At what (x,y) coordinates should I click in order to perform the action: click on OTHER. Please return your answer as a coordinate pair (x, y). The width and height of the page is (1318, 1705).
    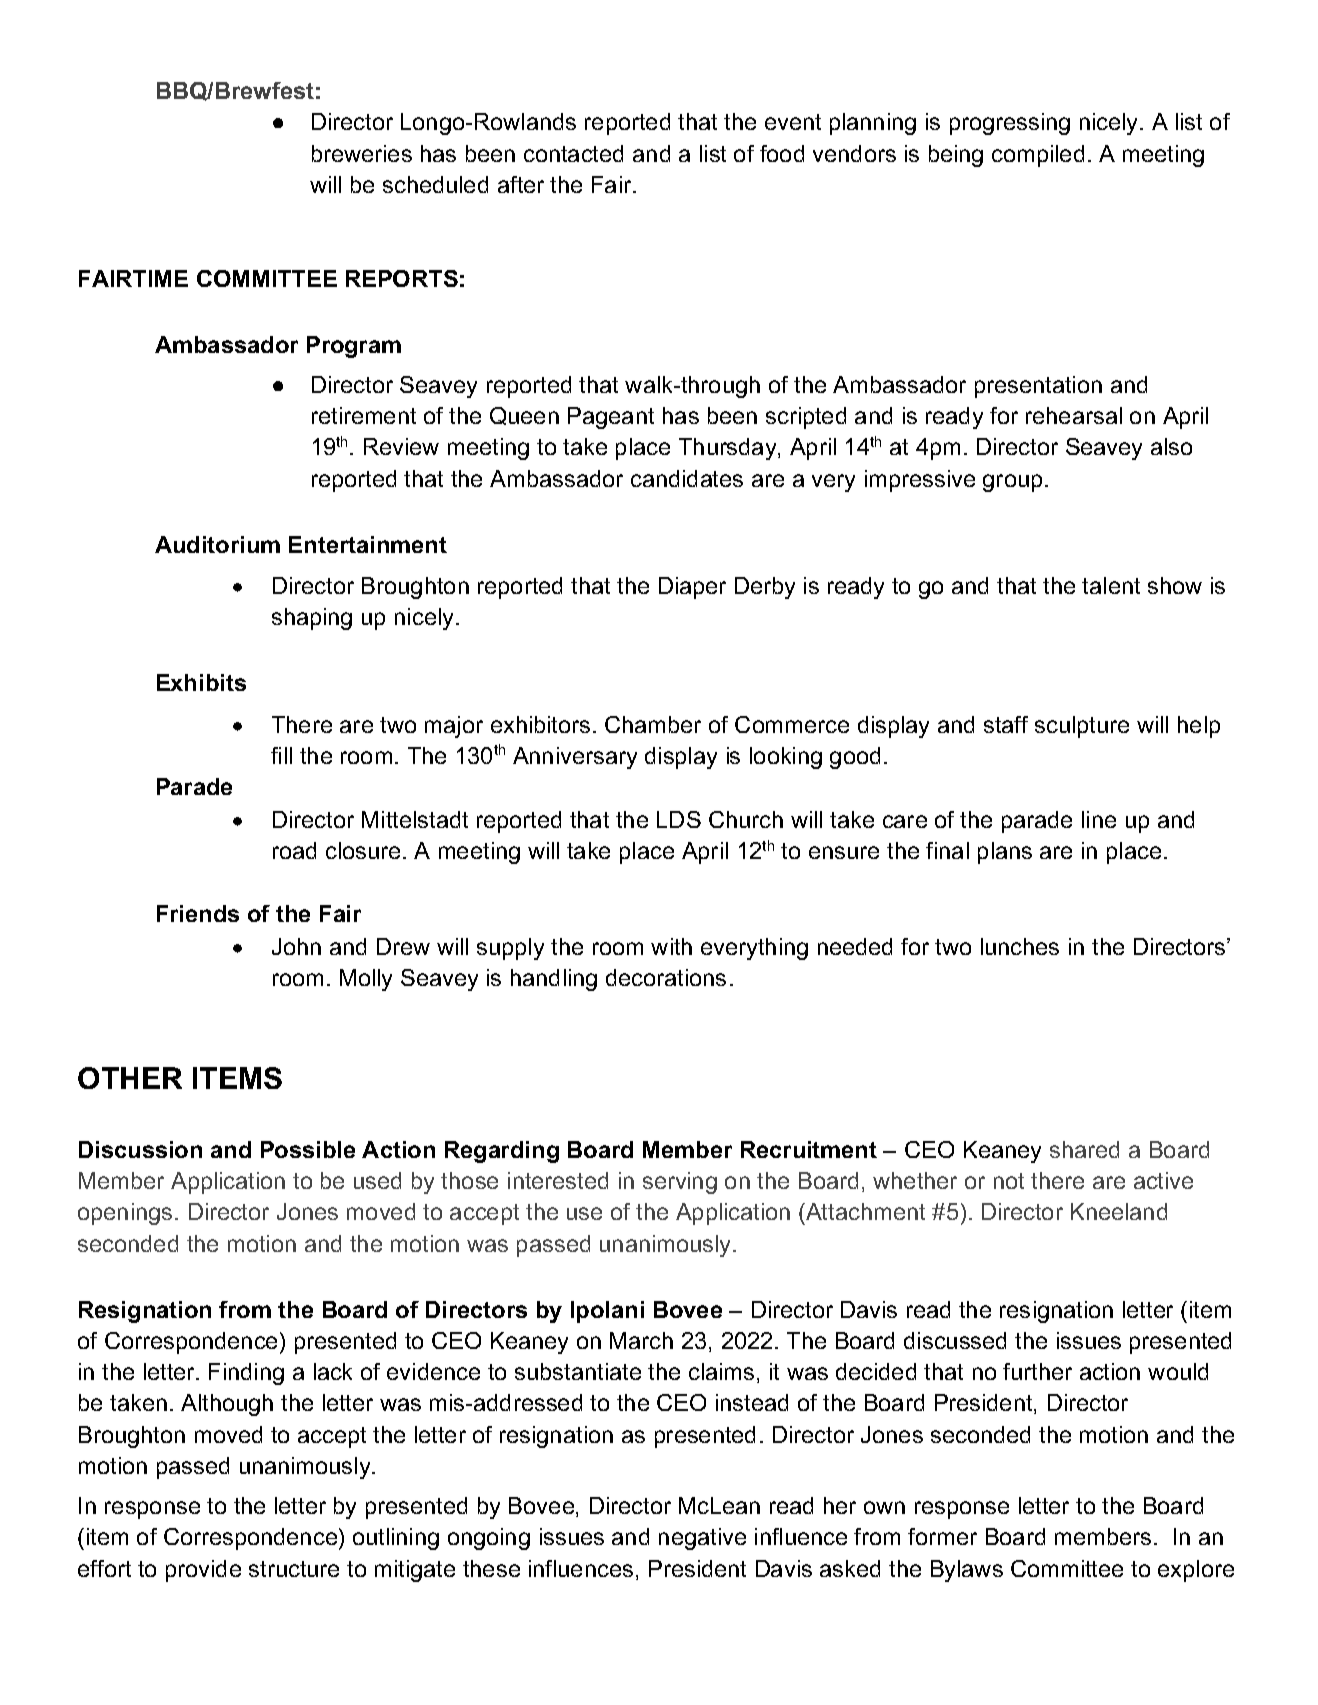
    Looking at the image, I should click on (130, 1078).
